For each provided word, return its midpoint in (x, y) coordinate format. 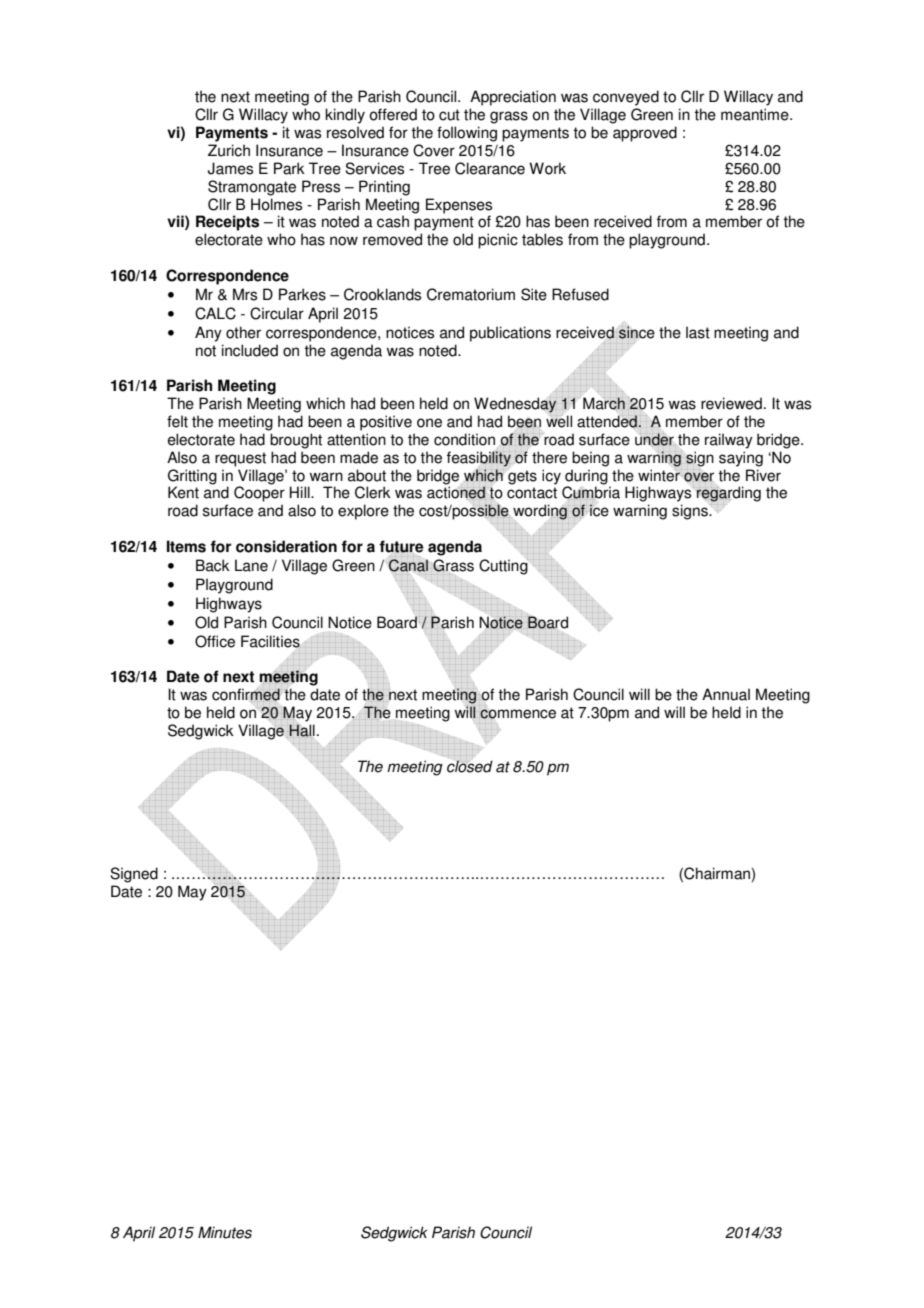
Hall (302, 730)
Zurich (229, 150)
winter (660, 475)
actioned (456, 493)
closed (470, 766)
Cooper (259, 494)
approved (645, 134)
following (467, 134)
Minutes (225, 1232)
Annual (726, 694)
